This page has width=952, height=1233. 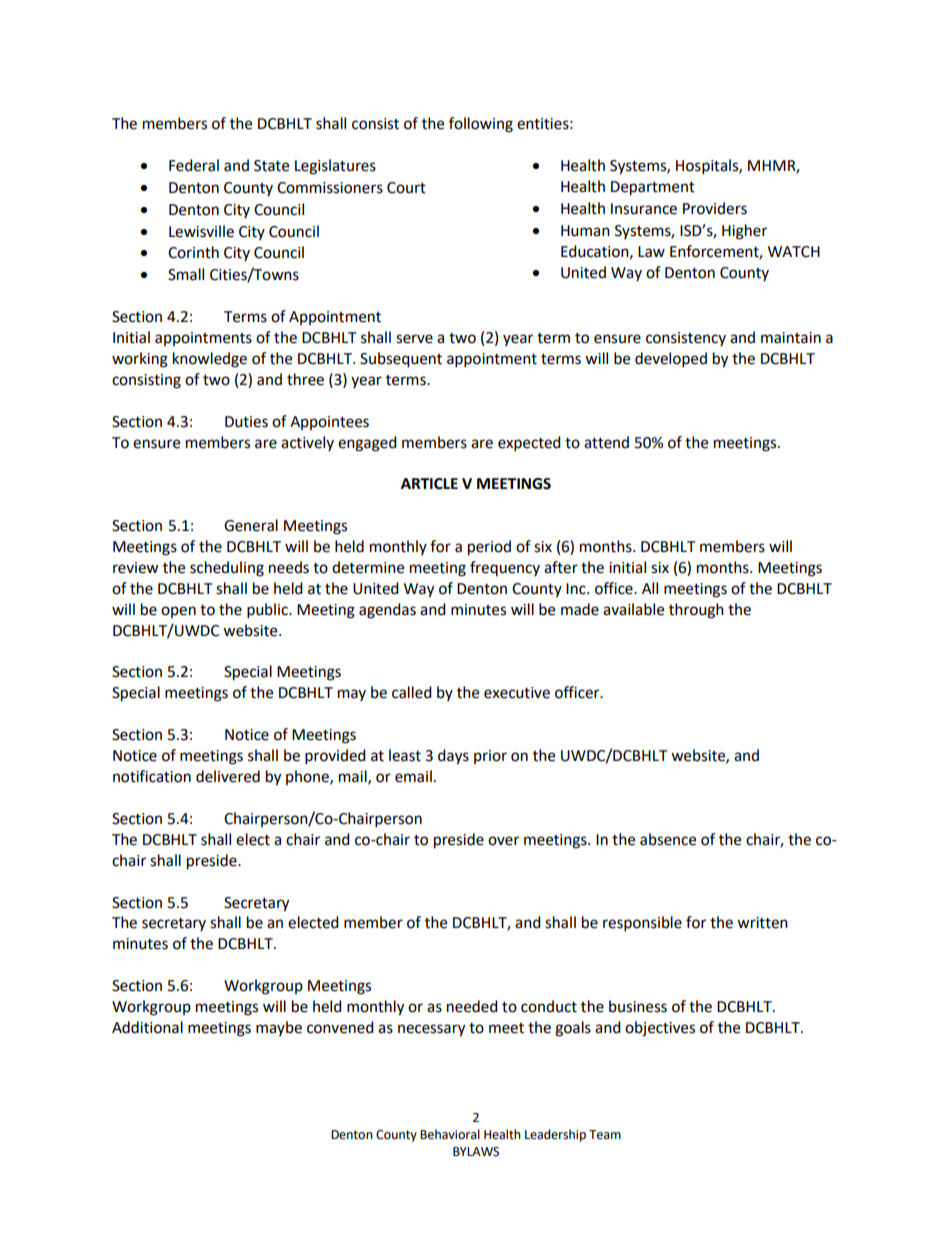 What do you see at coordinates (606, 442) in the page?
I see `attend` at bounding box center [606, 442].
